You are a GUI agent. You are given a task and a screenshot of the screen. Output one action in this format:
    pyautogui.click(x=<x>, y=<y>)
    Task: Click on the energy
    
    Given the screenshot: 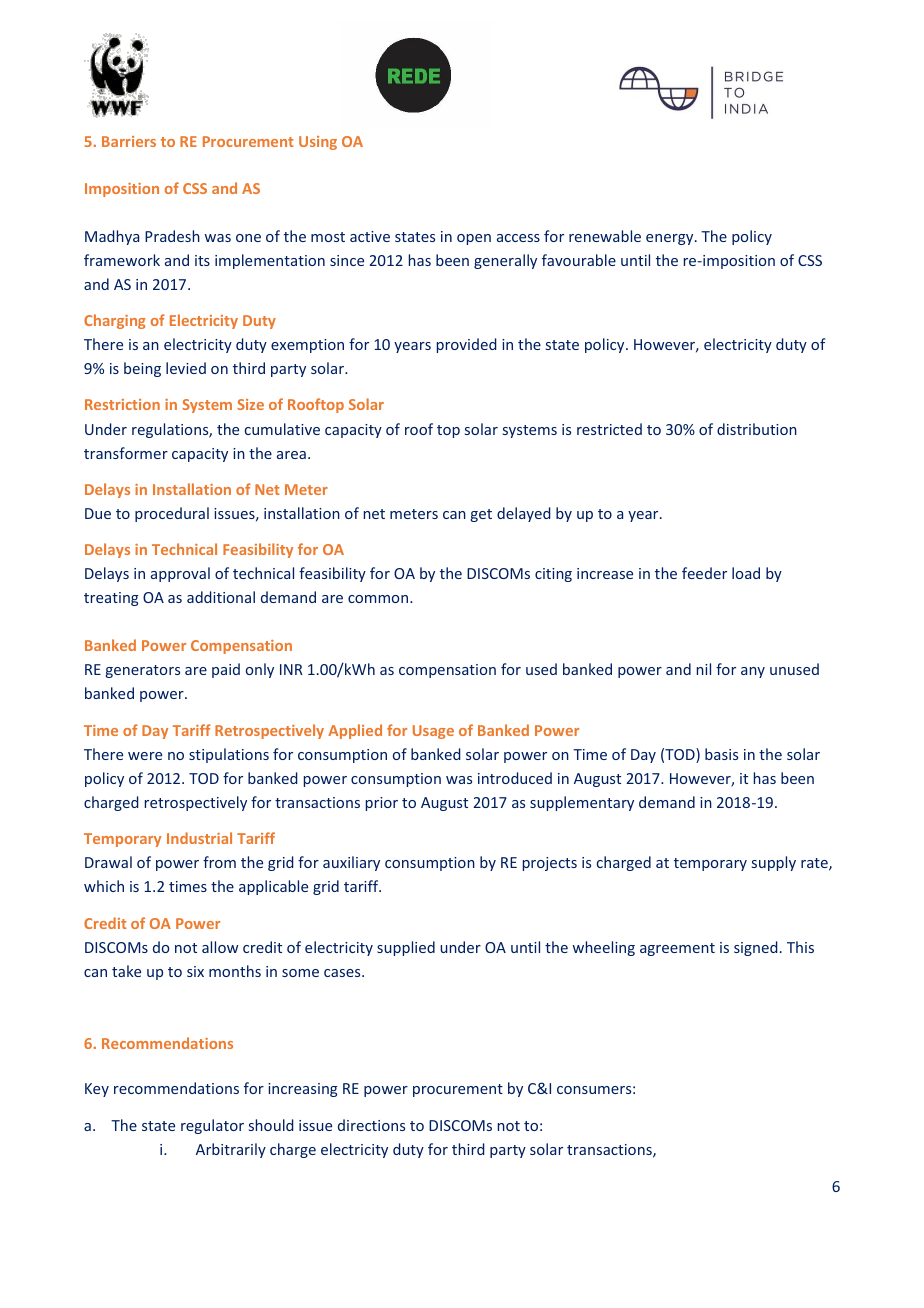 What is the action you would take?
    pyautogui.click(x=671, y=239)
